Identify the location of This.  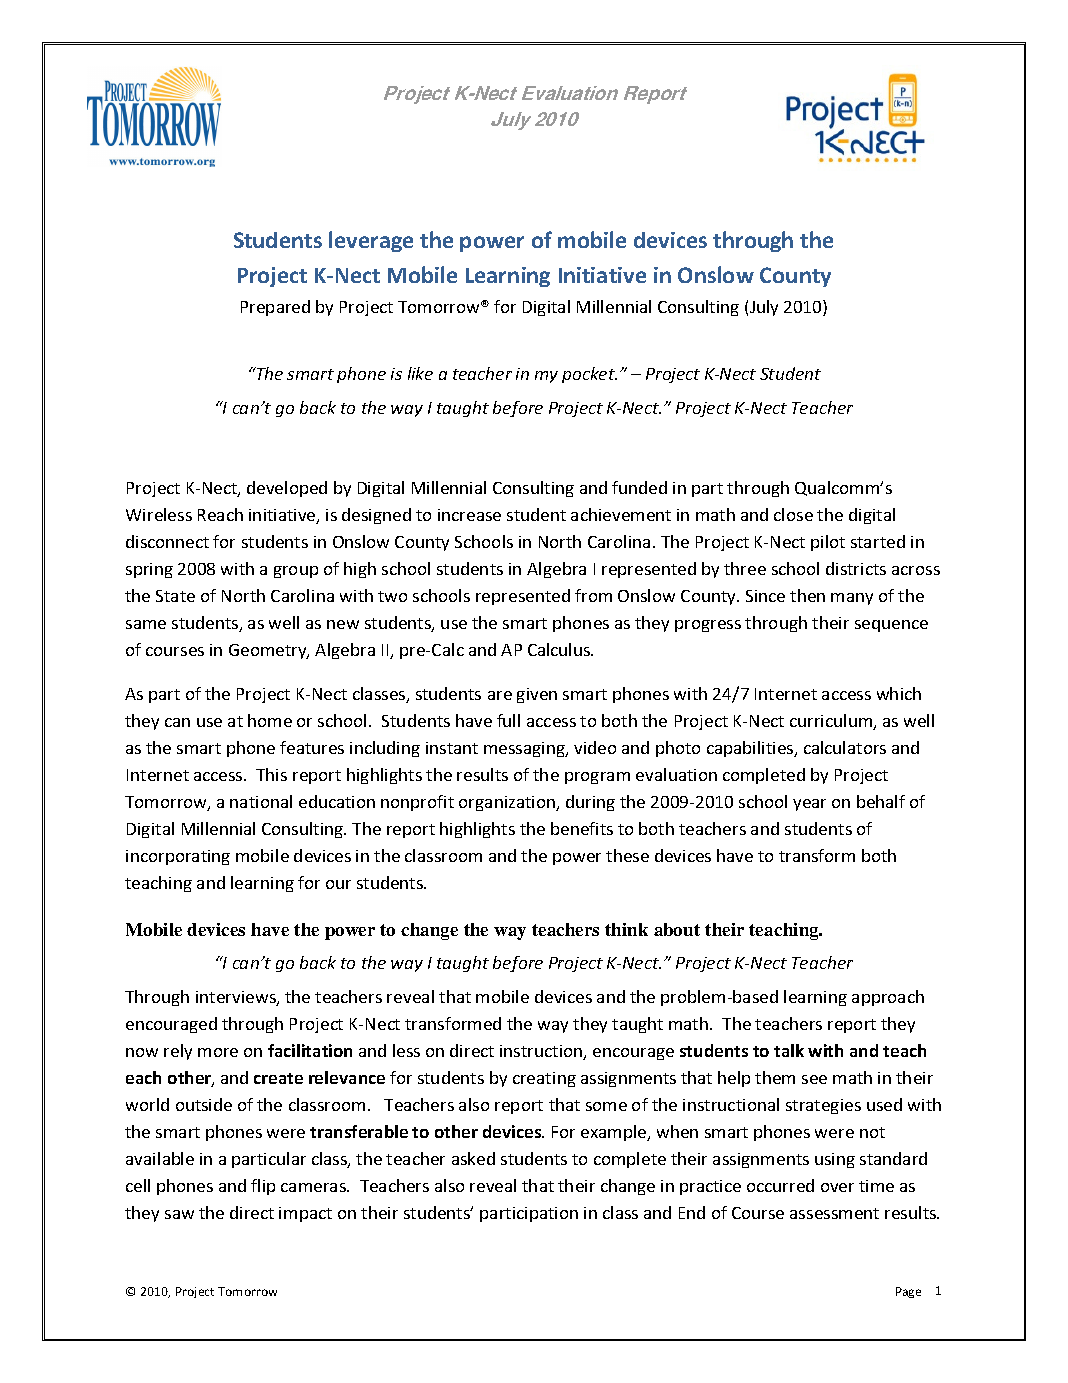
(271, 774).
